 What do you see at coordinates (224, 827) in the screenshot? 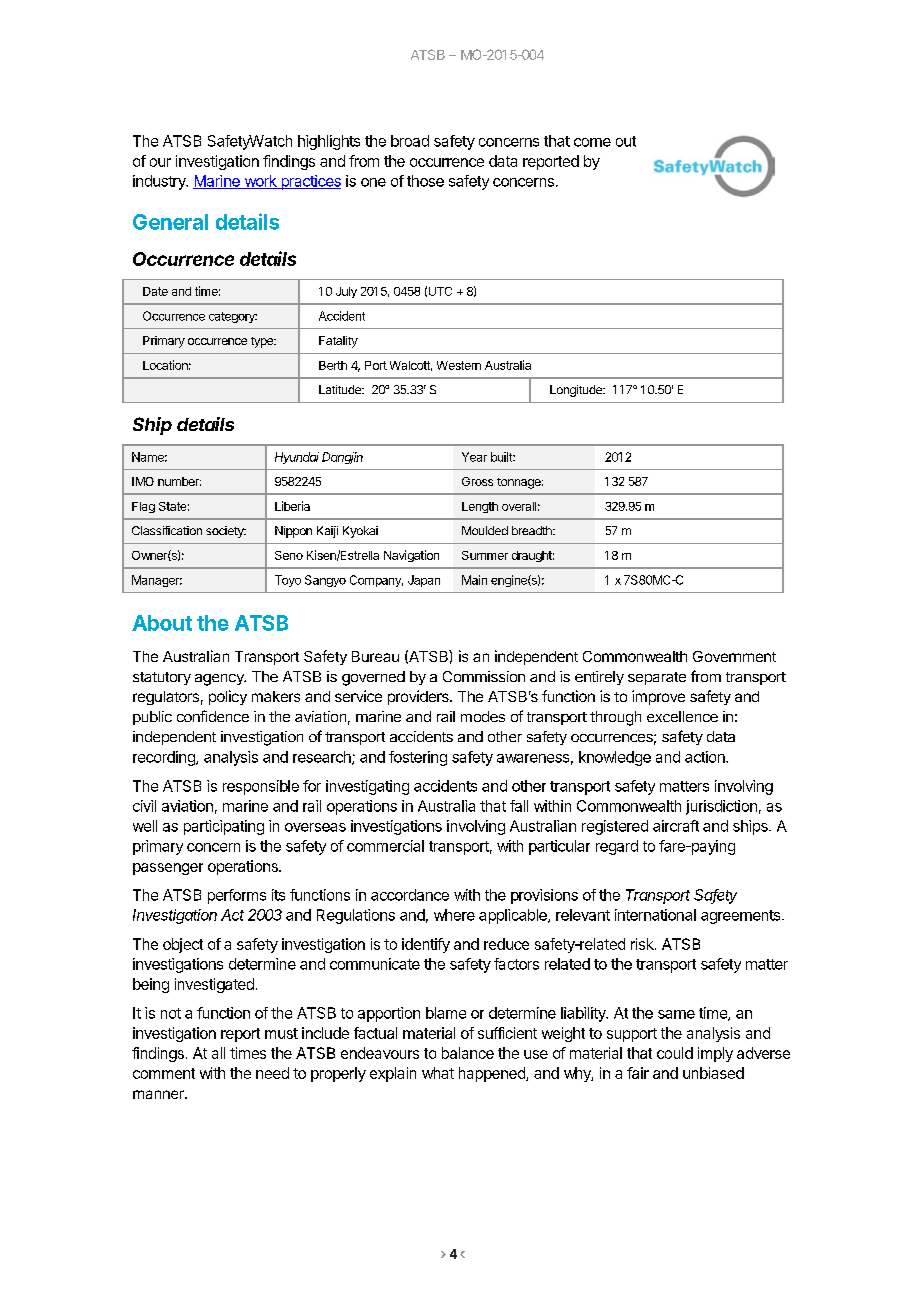
I see `participating` at bounding box center [224, 827].
